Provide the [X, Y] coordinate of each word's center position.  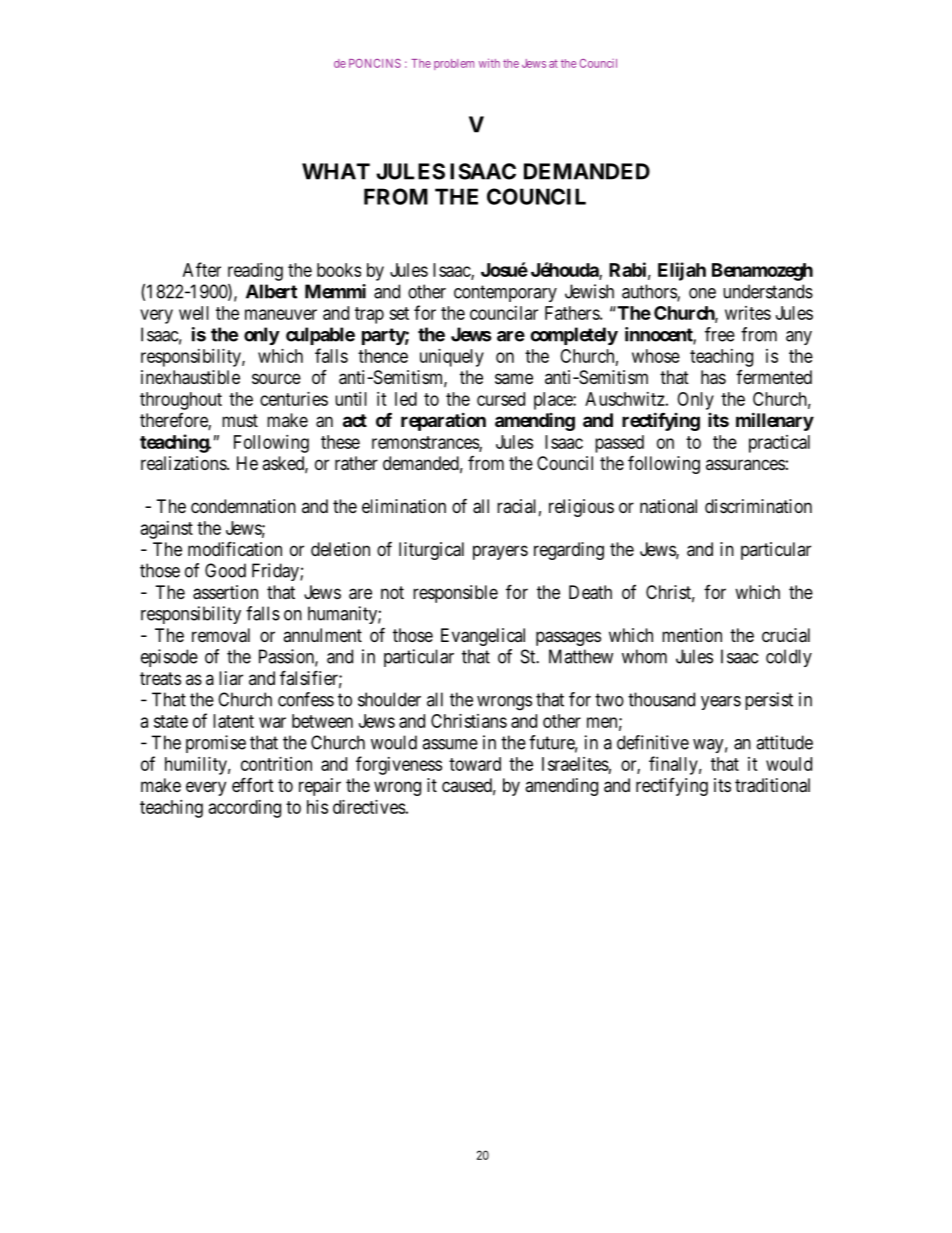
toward [475, 764]
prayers [500, 552]
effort [253, 784]
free [720, 334]
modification [235, 549]
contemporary [505, 293]
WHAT [336, 171]
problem [454, 64]
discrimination [758, 506]
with [489, 63]
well [194, 313]
